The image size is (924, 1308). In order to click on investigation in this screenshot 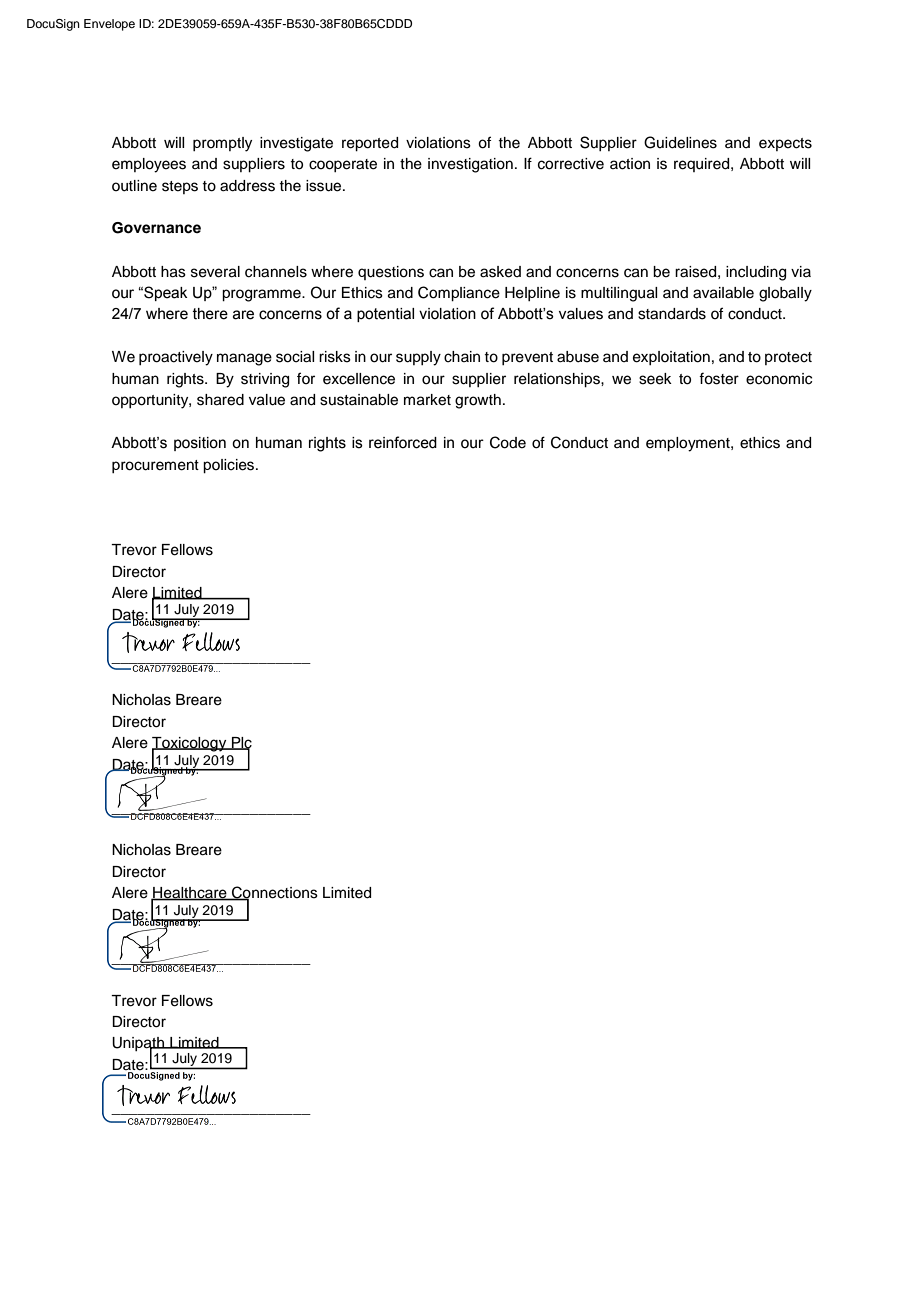, I will do `click(470, 165)`.
